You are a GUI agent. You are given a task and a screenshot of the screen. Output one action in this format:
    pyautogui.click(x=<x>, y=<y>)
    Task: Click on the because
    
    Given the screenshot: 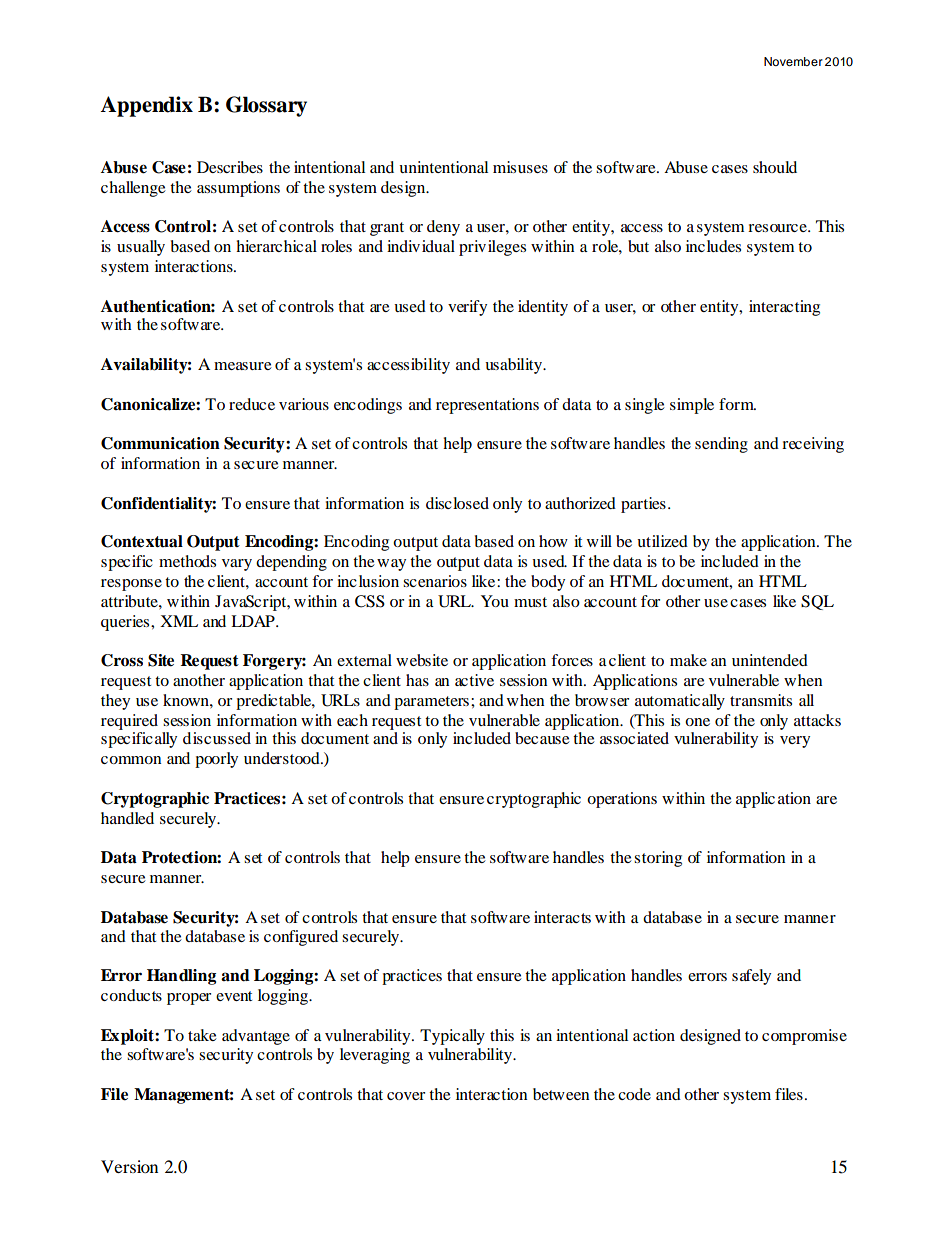 What is the action you would take?
    pyautogui.click(x=542, y=738)
